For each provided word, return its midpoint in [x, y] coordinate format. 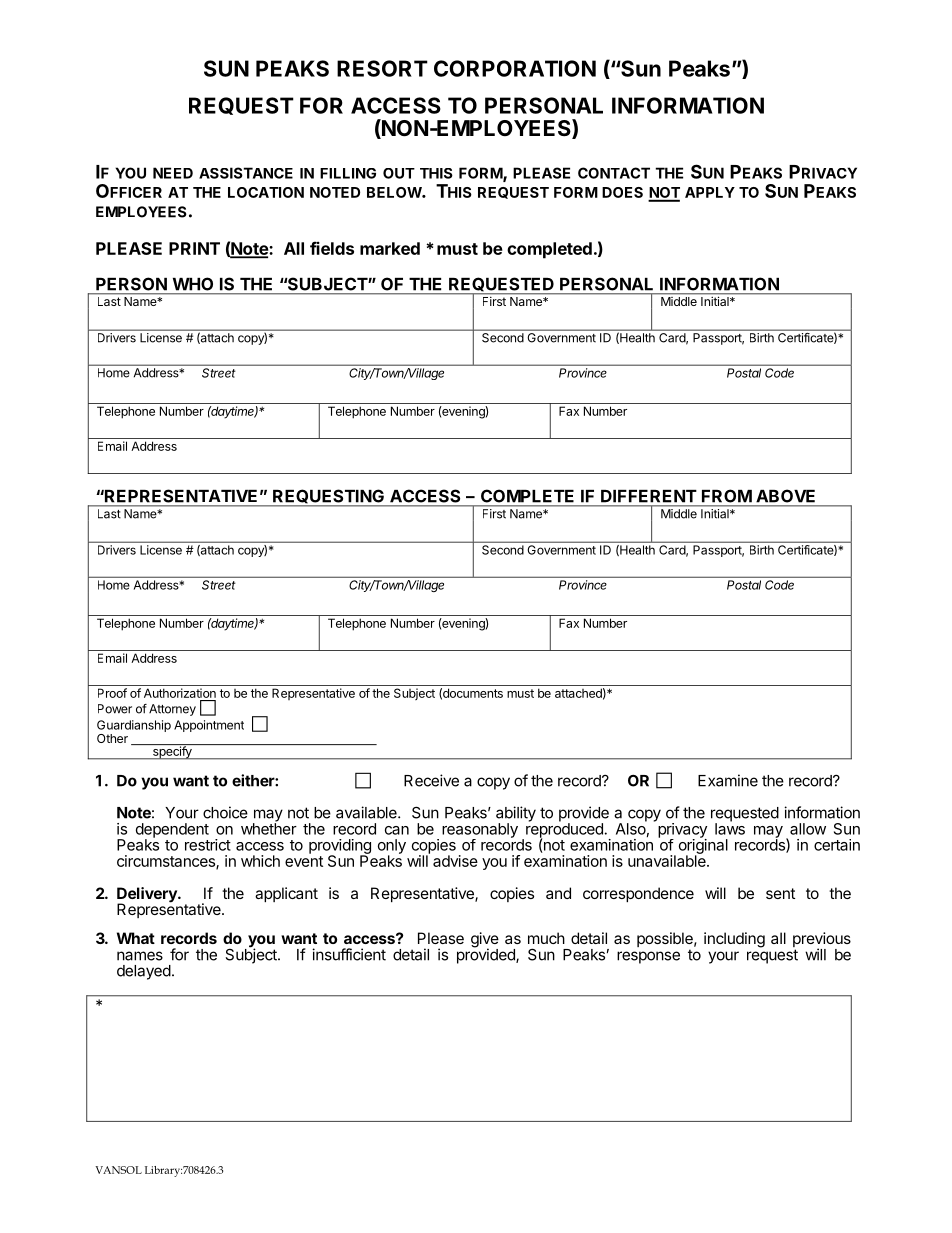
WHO [193, 284]
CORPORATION [515, 68]
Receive [431, 780]
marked [390, 248]
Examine [728, 780]
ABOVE [785, 496]
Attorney [172, 710]
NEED [173, 173]
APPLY [710, 192]
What [136, 938]
